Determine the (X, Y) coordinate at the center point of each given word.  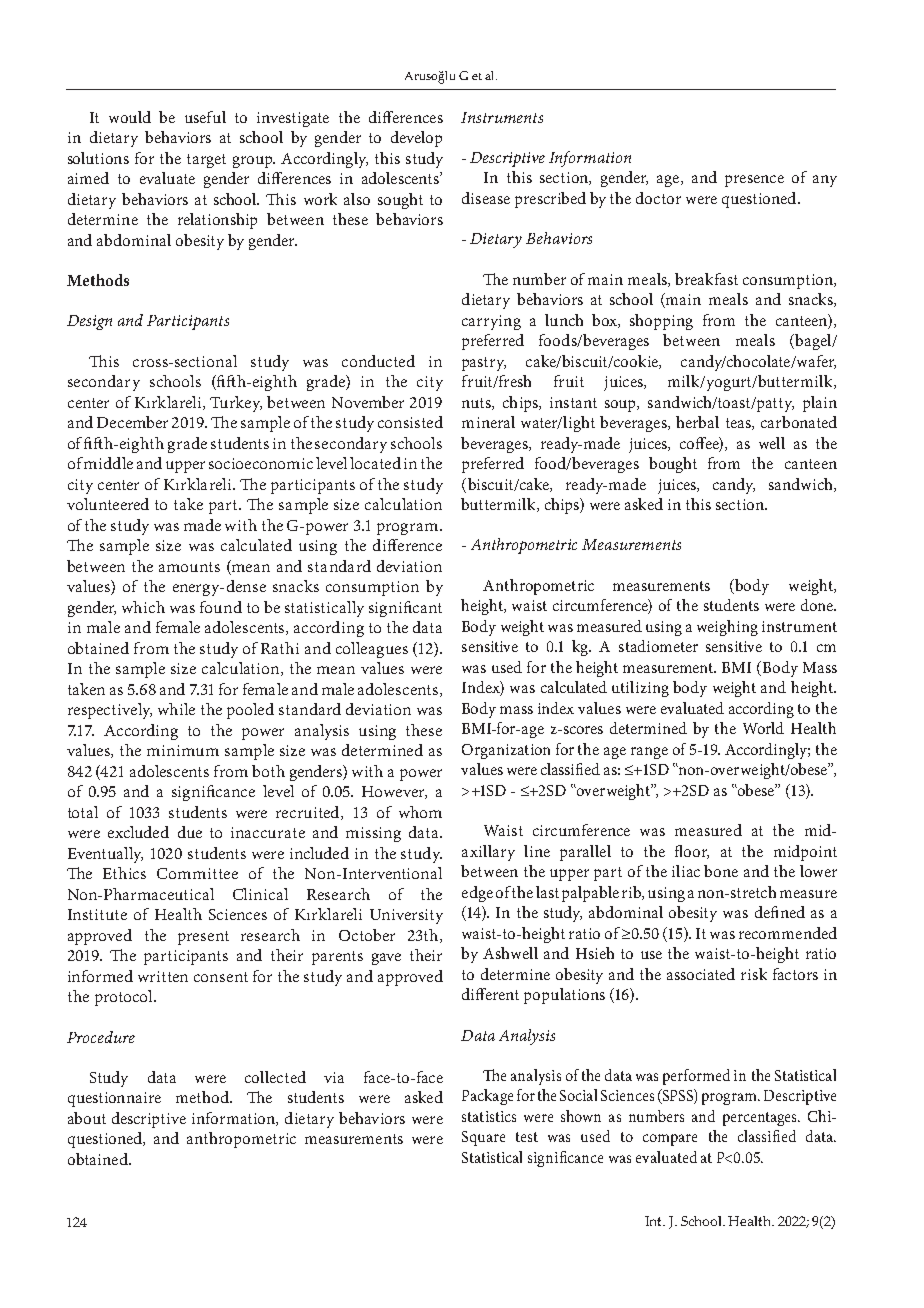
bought (673, 465)
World (763, 728)
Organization (506, 751)
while (176, 709)
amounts (189, 567)
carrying (491, 322)
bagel (813, 342)
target (206, 161)
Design (89, 322)
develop (416, 139)
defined (780, 912)
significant (405, 609)
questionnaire (114, 1099)
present (203, 938)
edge (477, 894)
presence (754, 181)
